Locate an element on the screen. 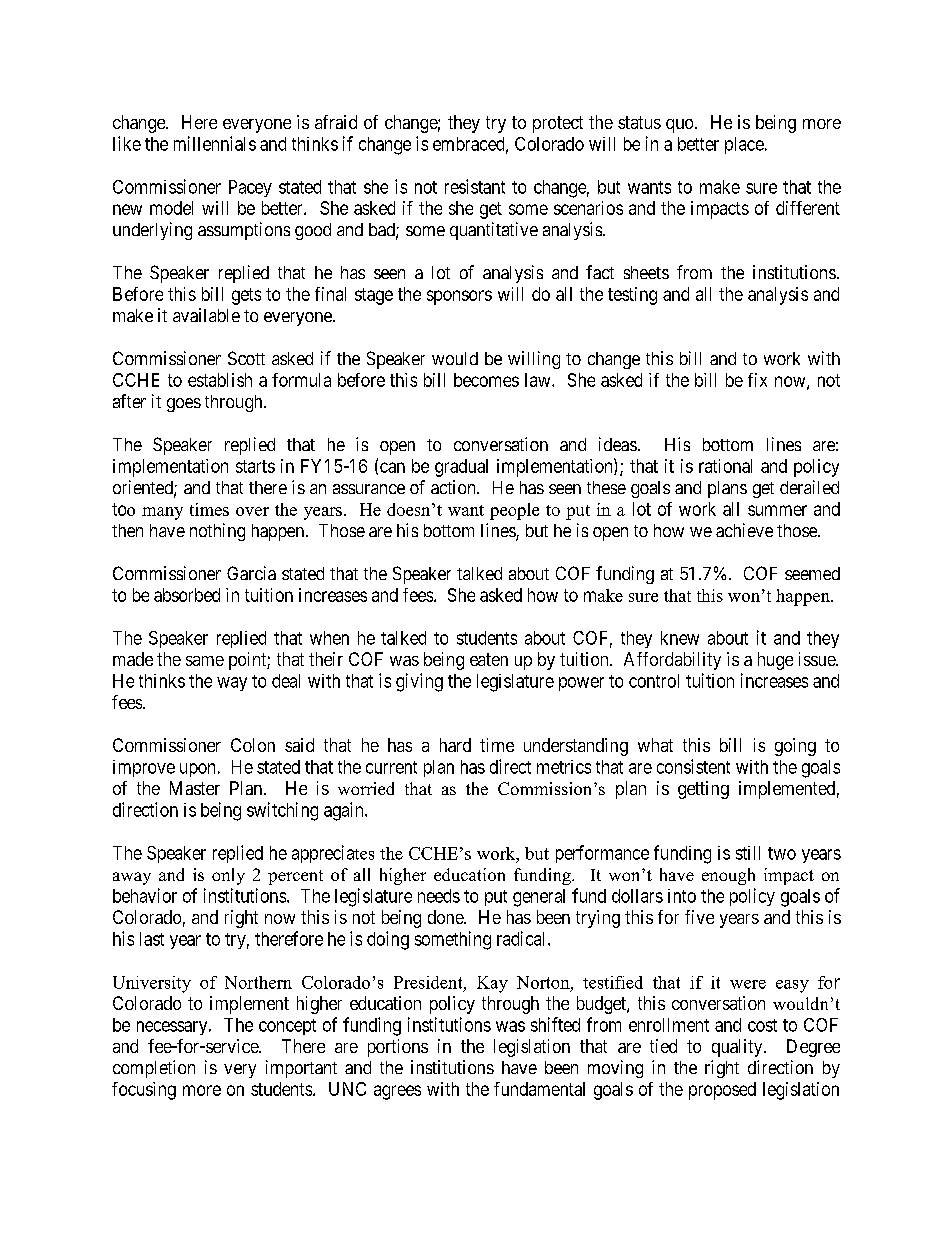  resistant is located at coordinates (475, 186).
